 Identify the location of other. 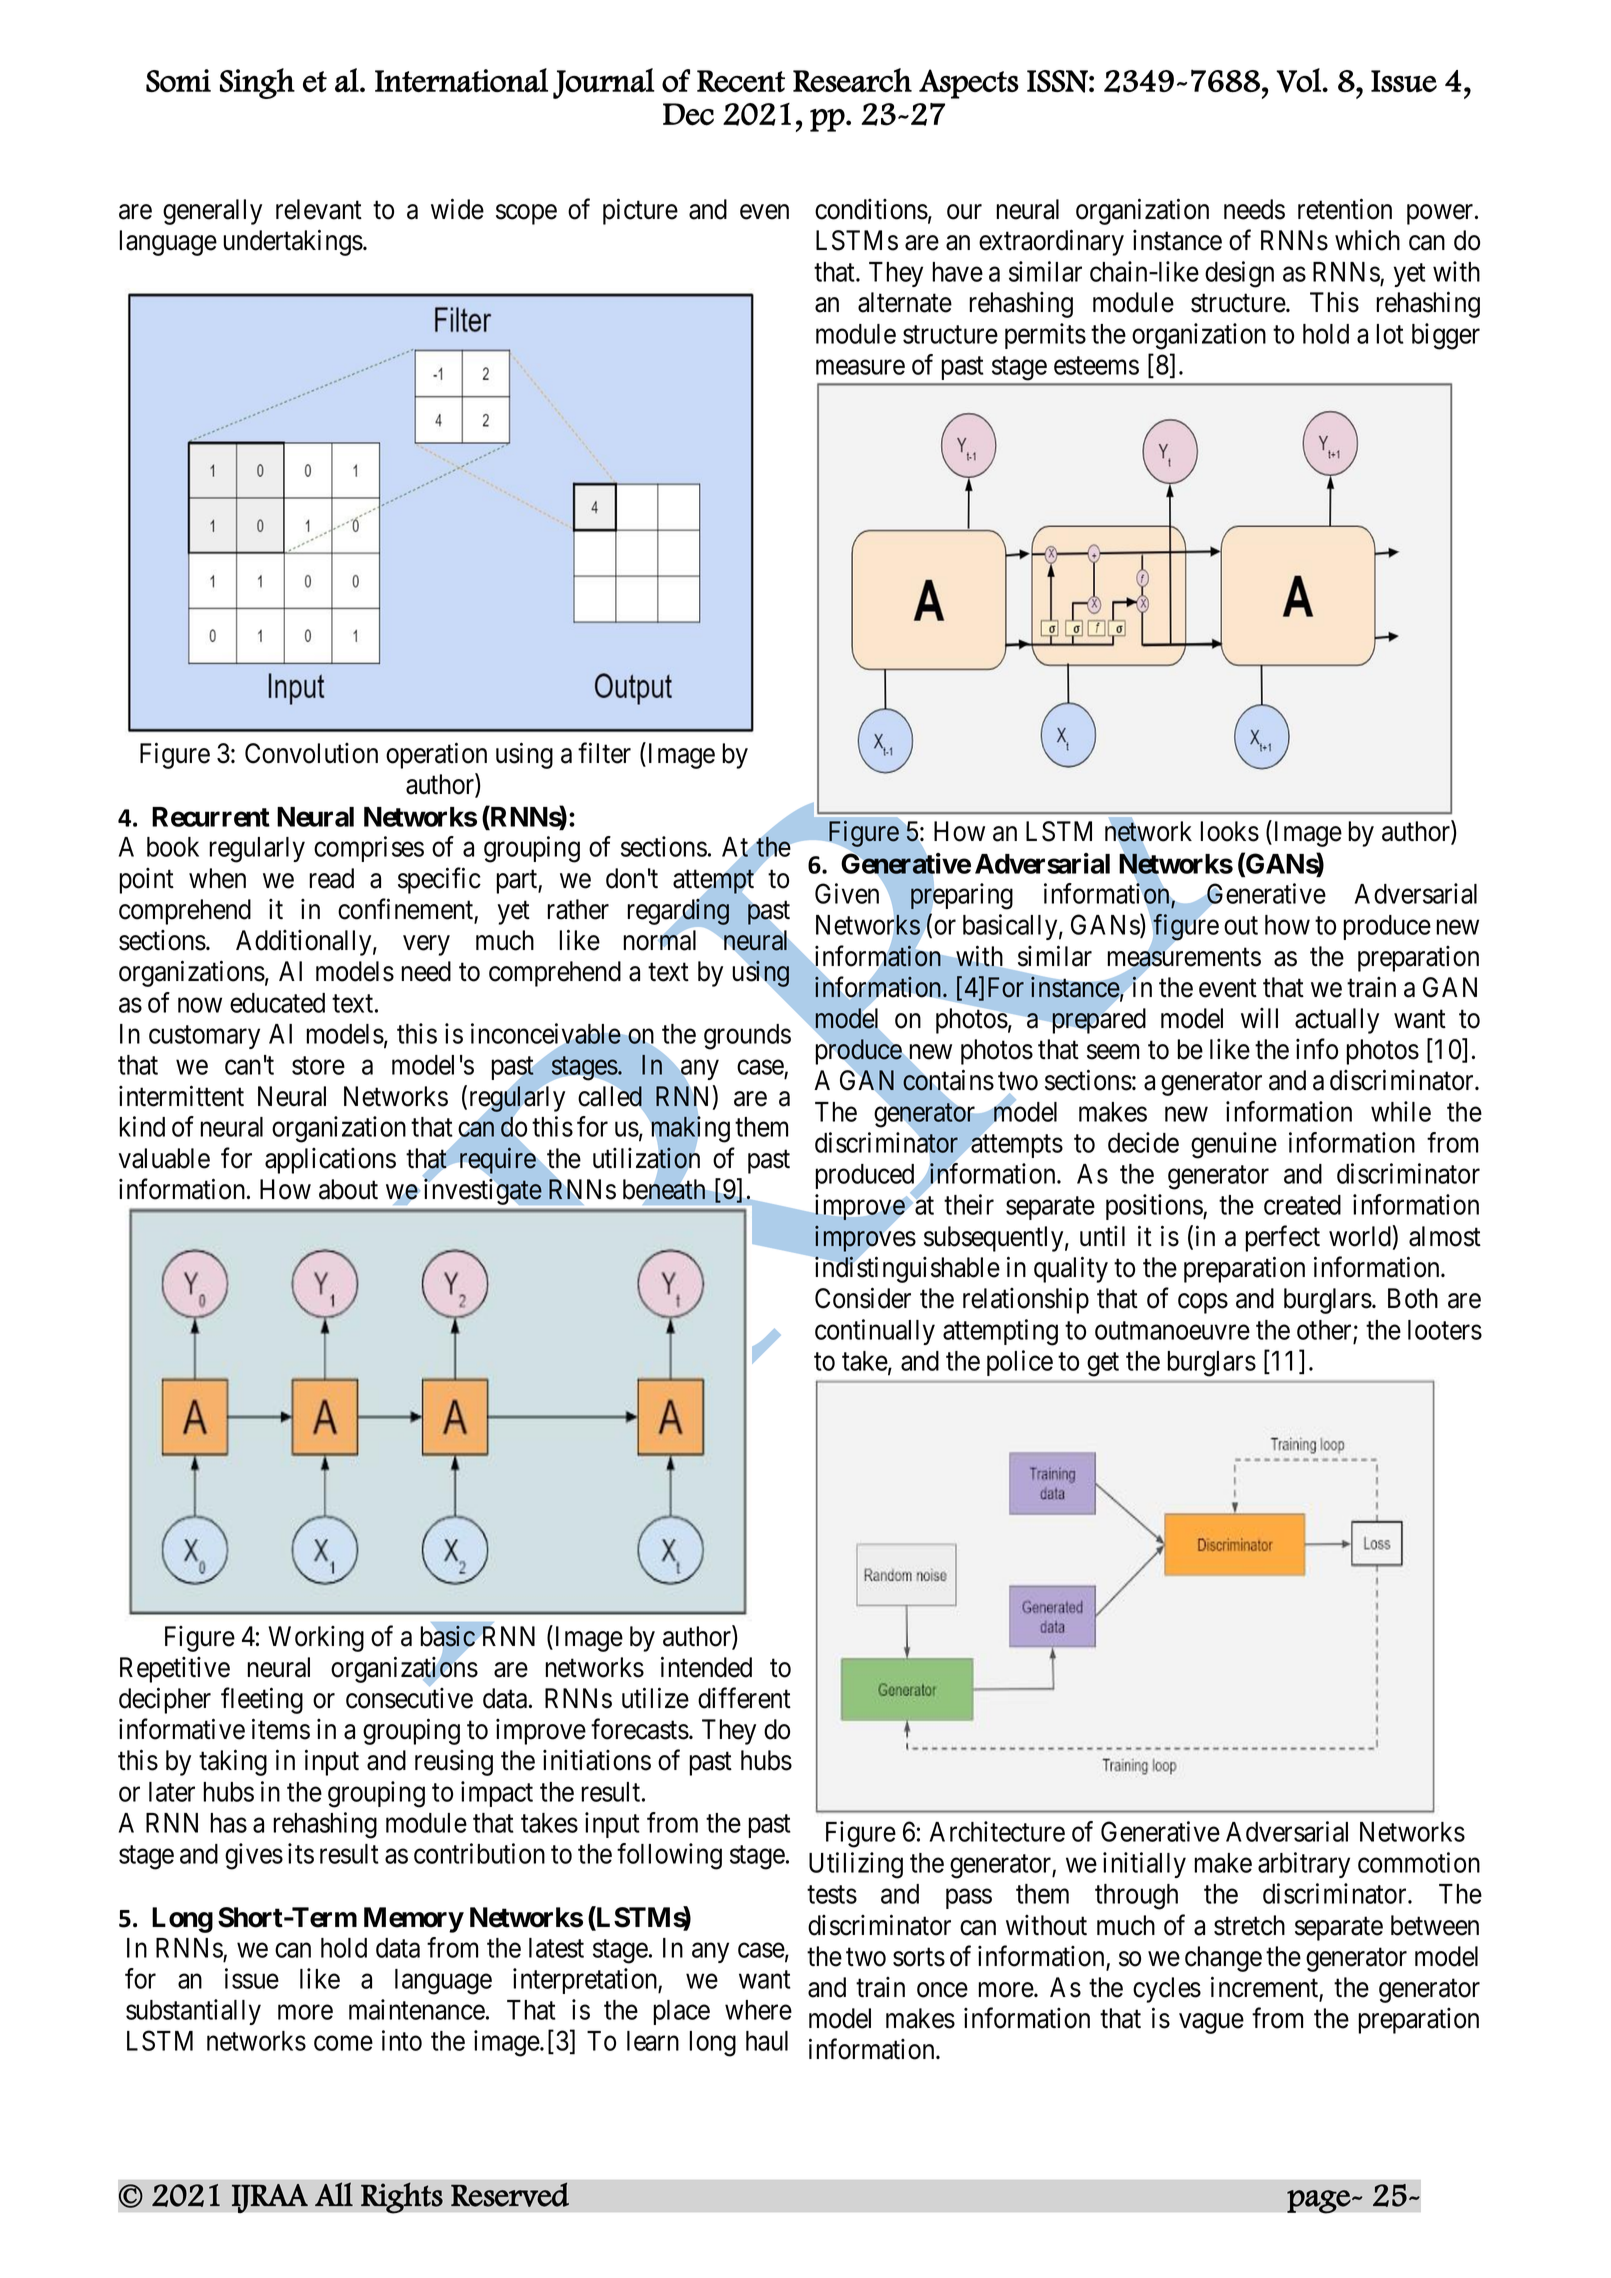
(1324, 1330).
